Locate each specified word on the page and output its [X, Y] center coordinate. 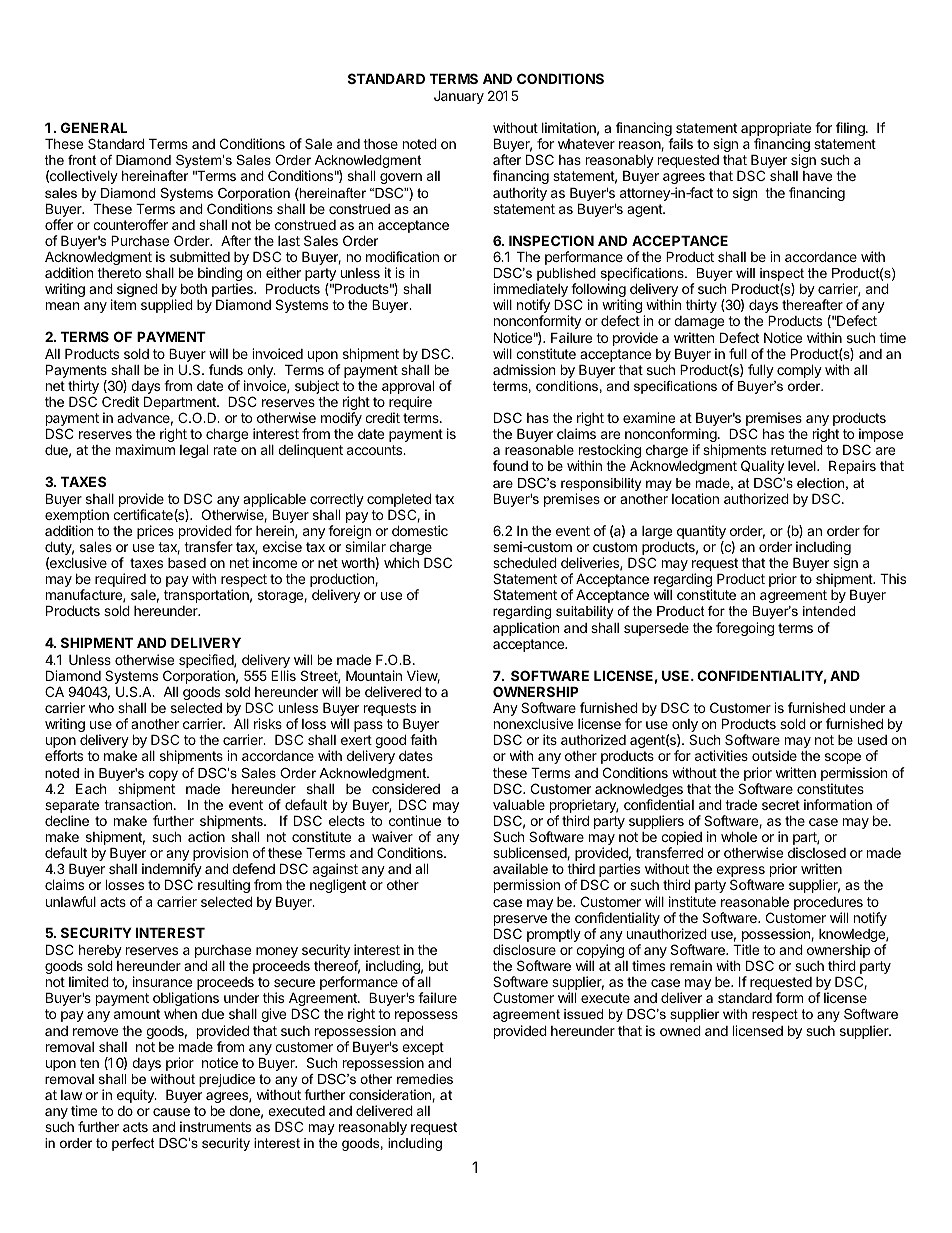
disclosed [817, 852]
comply [799, 371]
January [459, 97]
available [520, 868]
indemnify [172, 871]
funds [226, 369]
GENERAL [94, 127]
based [187, 563]
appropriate [776, 130]
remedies [425, 1079]
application [526, 629]
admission [524, 369]
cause [171, 1112]
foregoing [745, 629]
